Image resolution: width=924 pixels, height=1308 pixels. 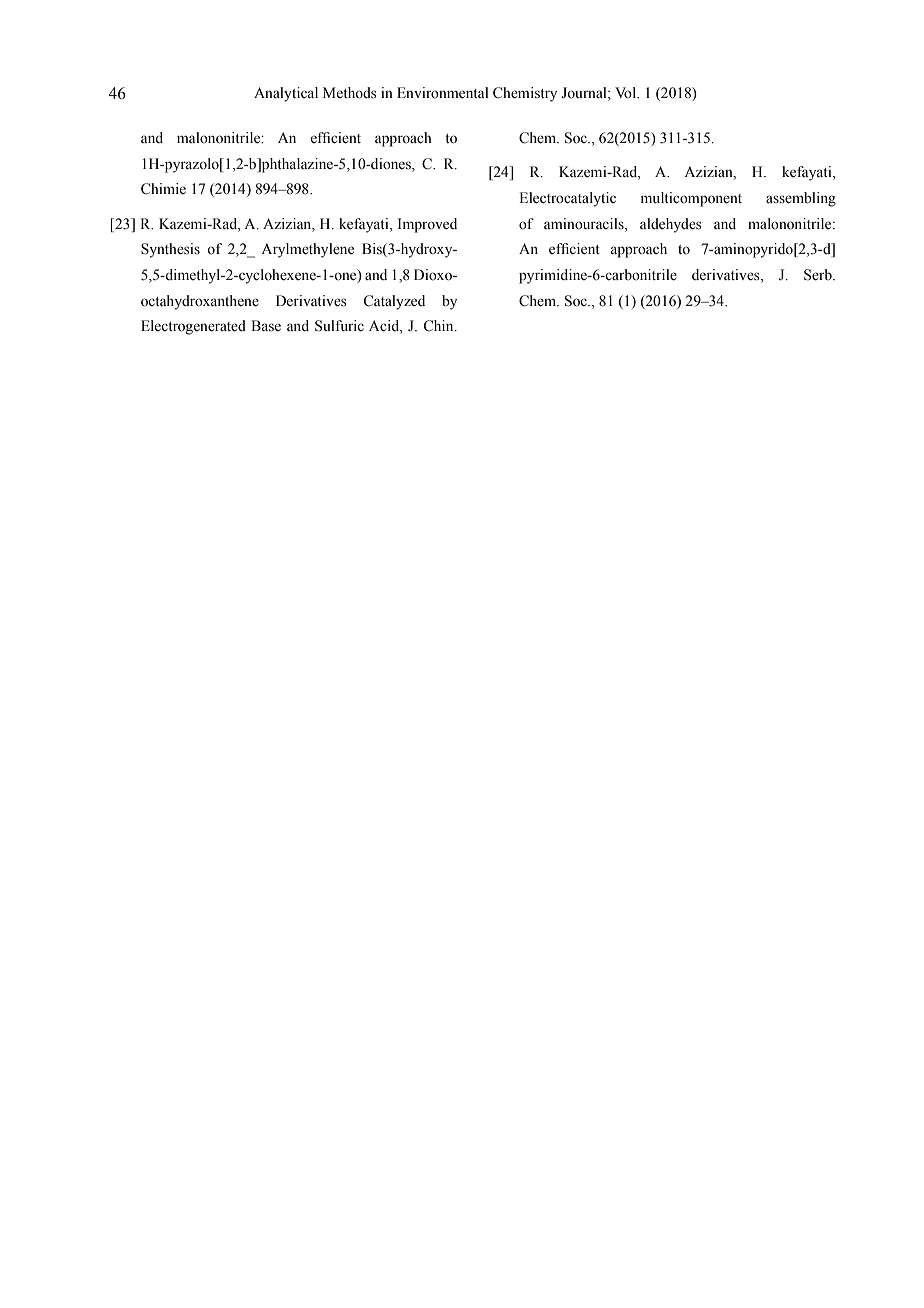 I want to click on Environmental, so click(x=443, y=93).
